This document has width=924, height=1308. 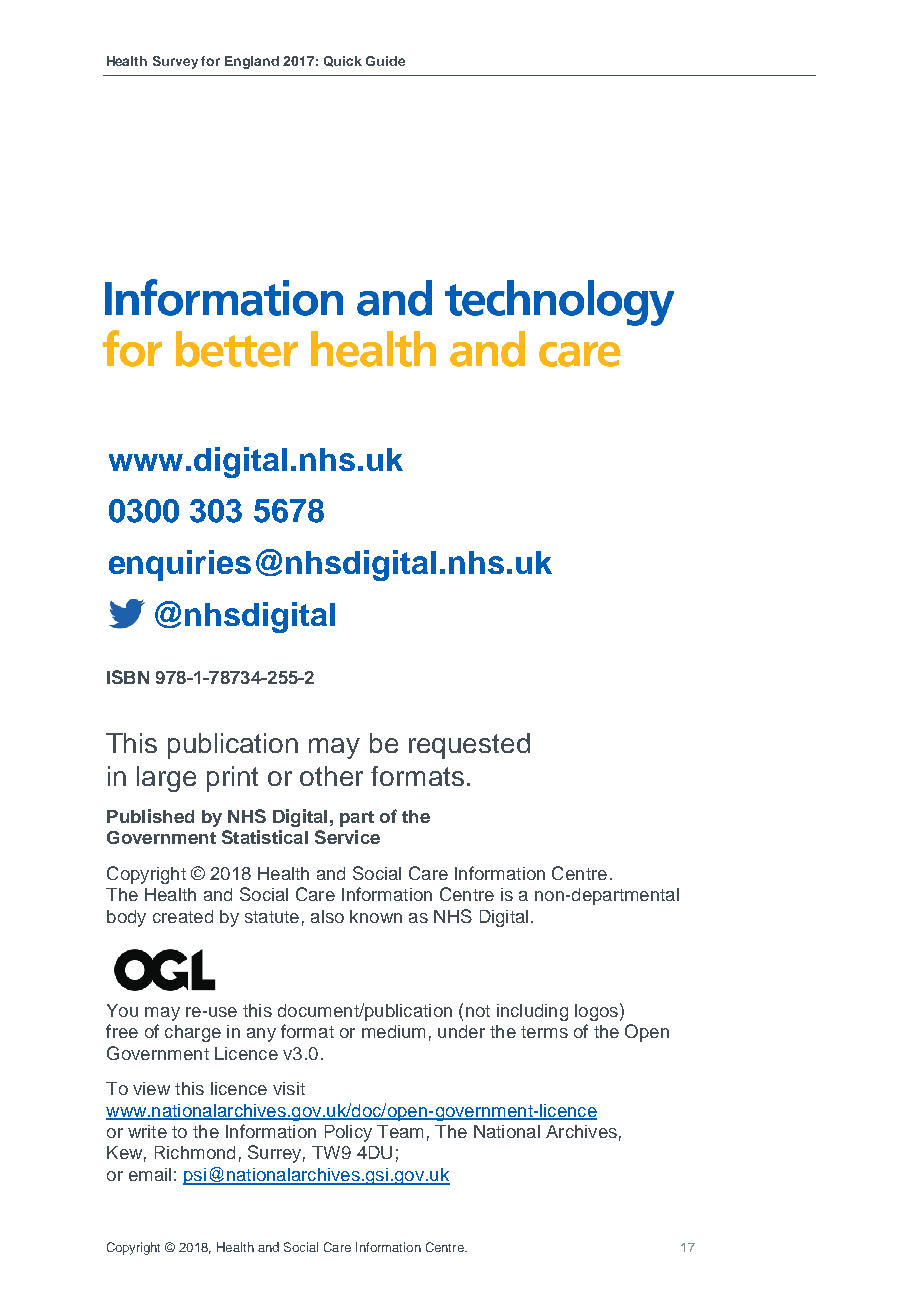 What do you see at coordinates (195, 1152) in the document?
I see `Richmond` at bounding box center [195, 1152].
